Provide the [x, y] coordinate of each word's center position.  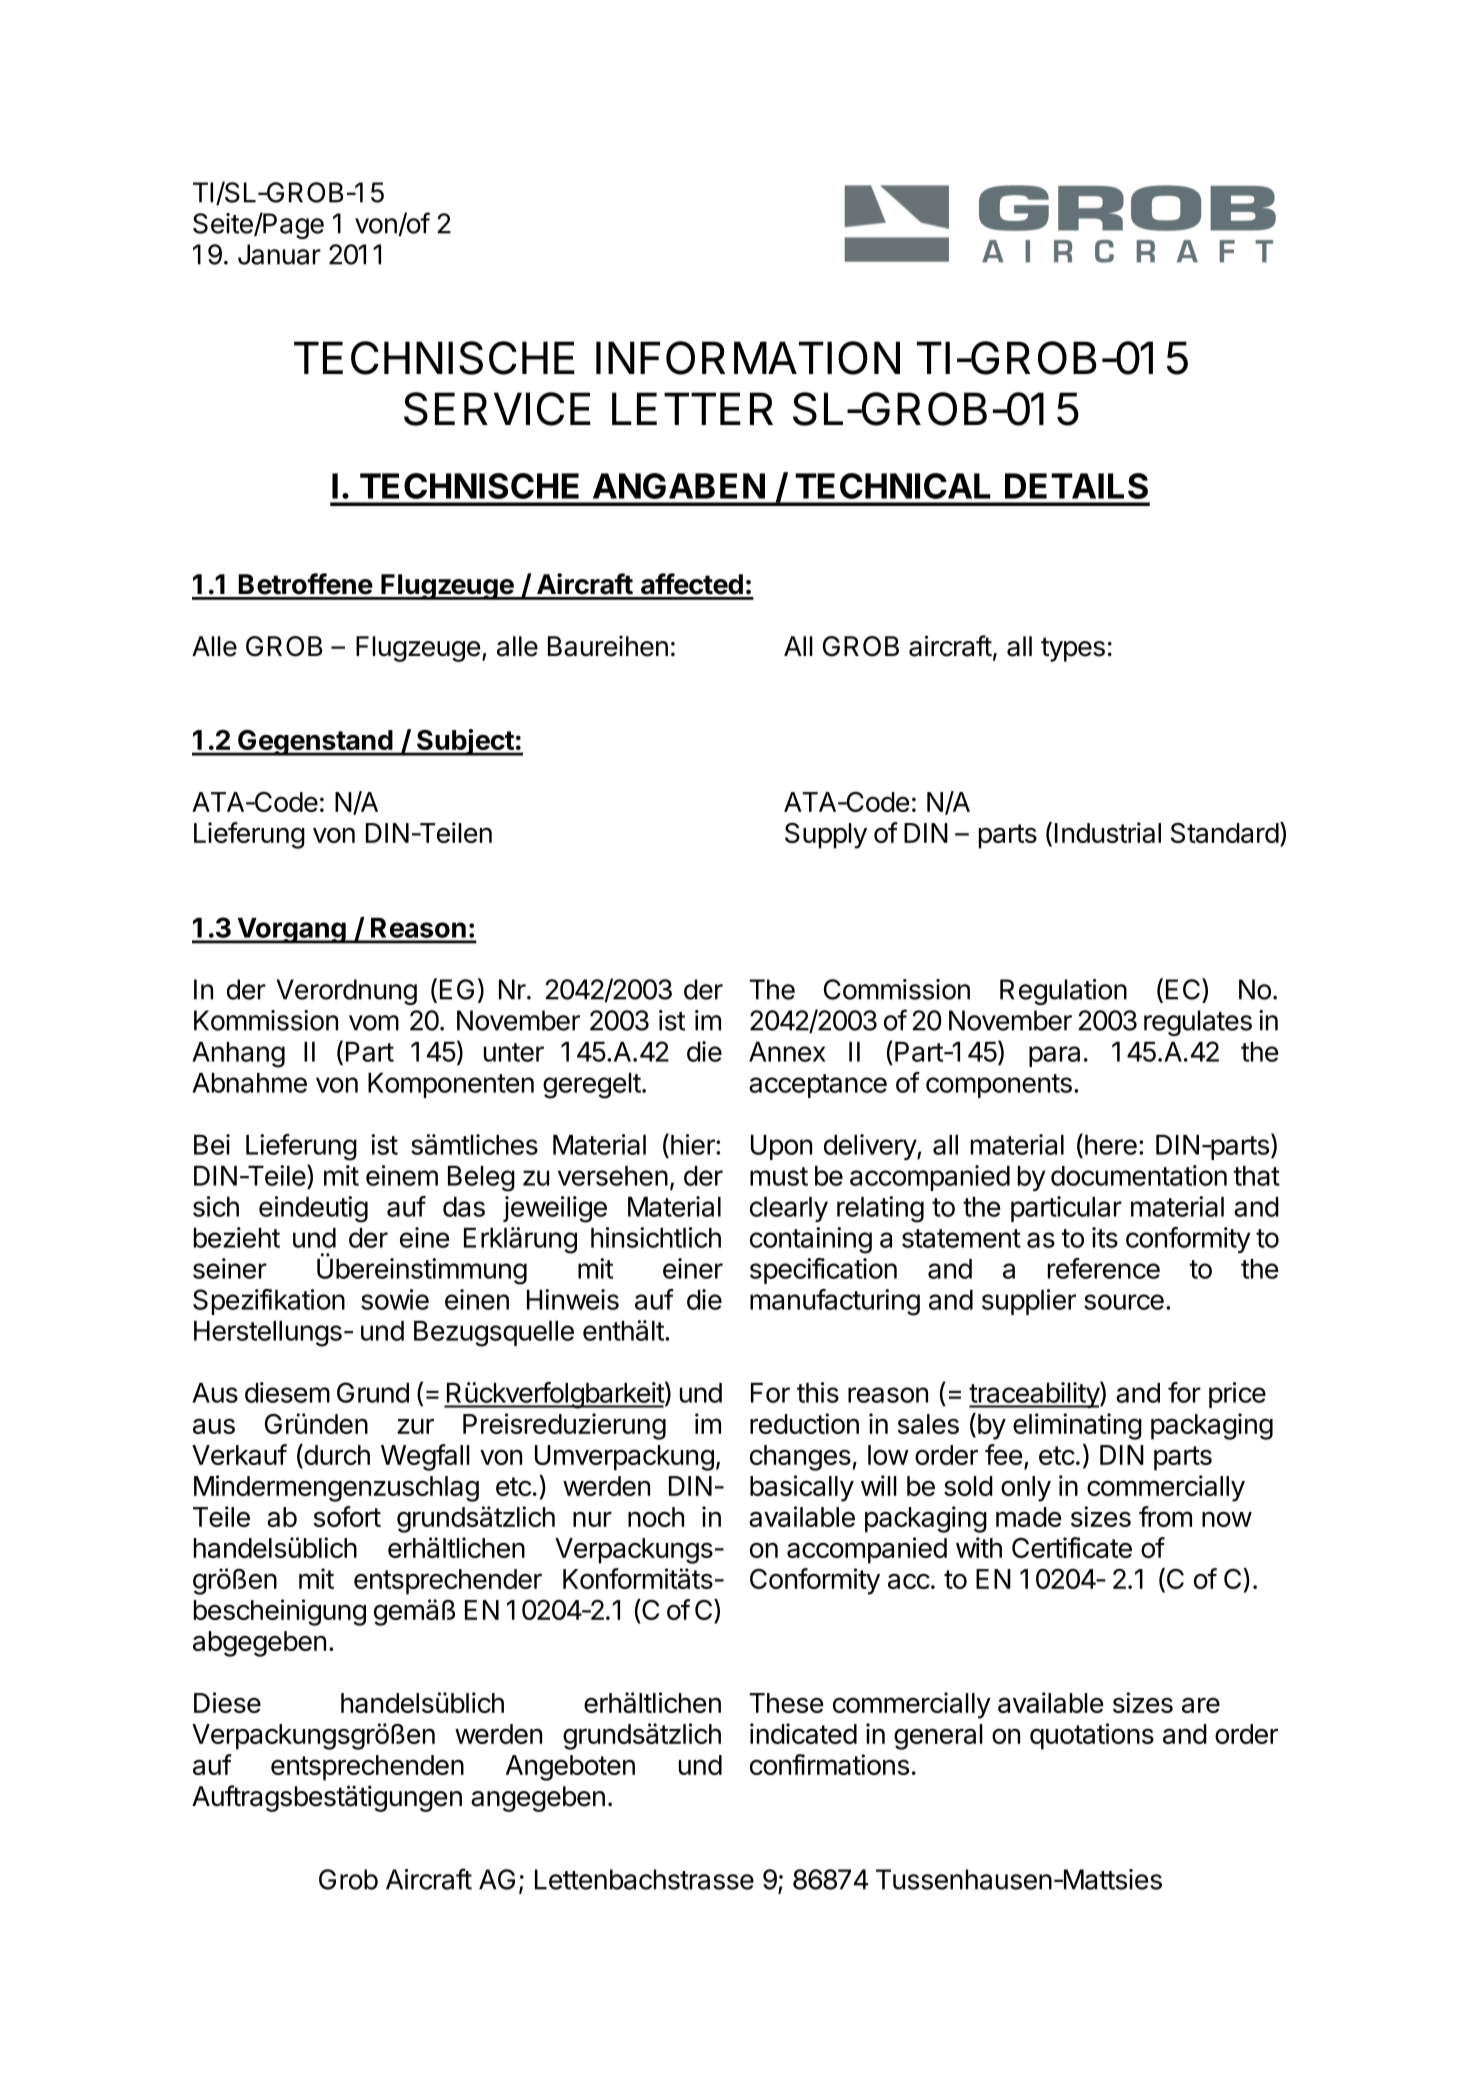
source [1124, 1302]
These [786, 1703]
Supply [826, 836]
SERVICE [497, 409]
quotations [1092, 1736]
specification [823, 1271]
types [1073, 649]
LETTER [692, 408]
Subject [465, 742]
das [464, 1207]
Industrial [1108, 832]
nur [592, 1519]
